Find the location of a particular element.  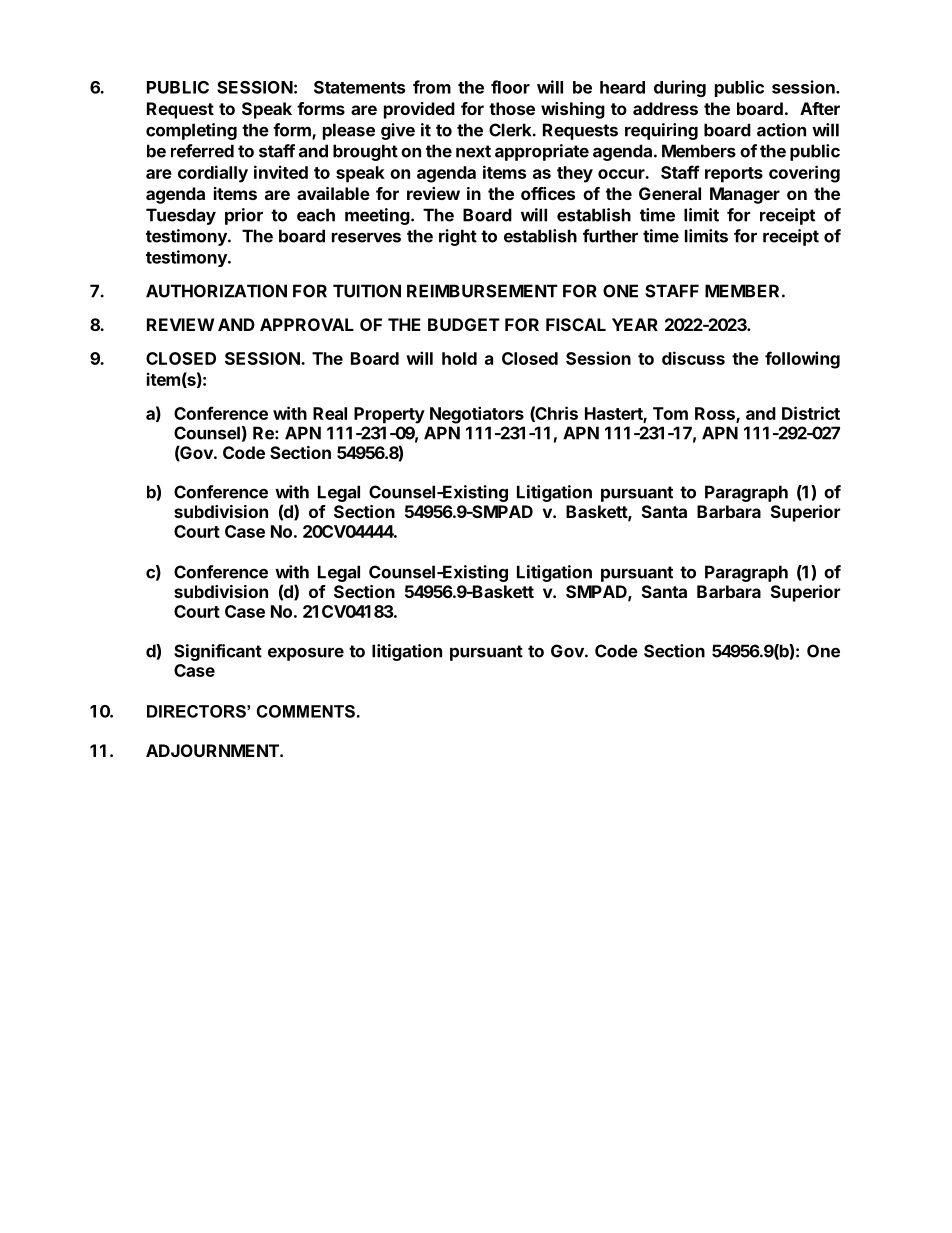

action is located at coordinates (781, 130).
